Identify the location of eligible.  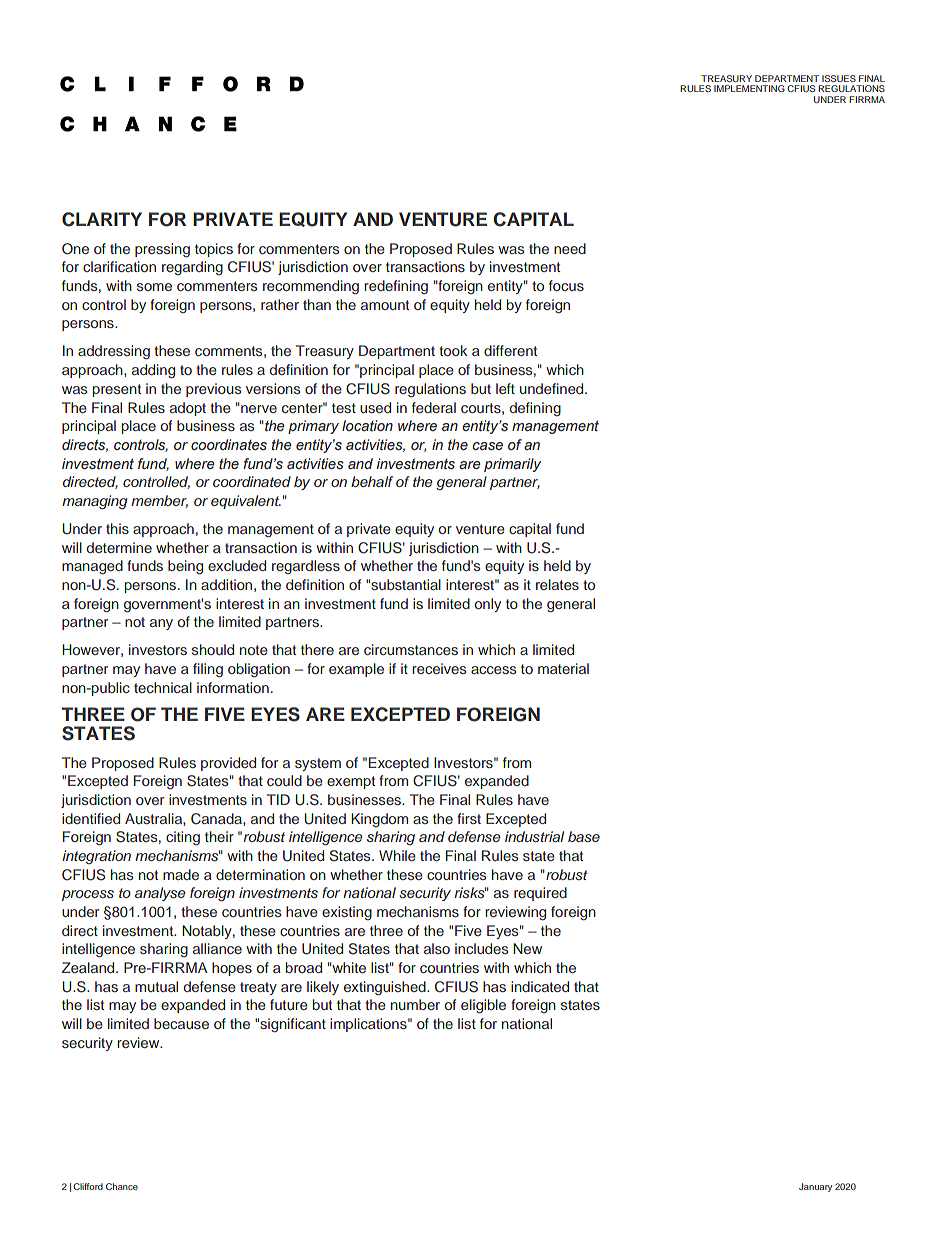
(483, 1006).
